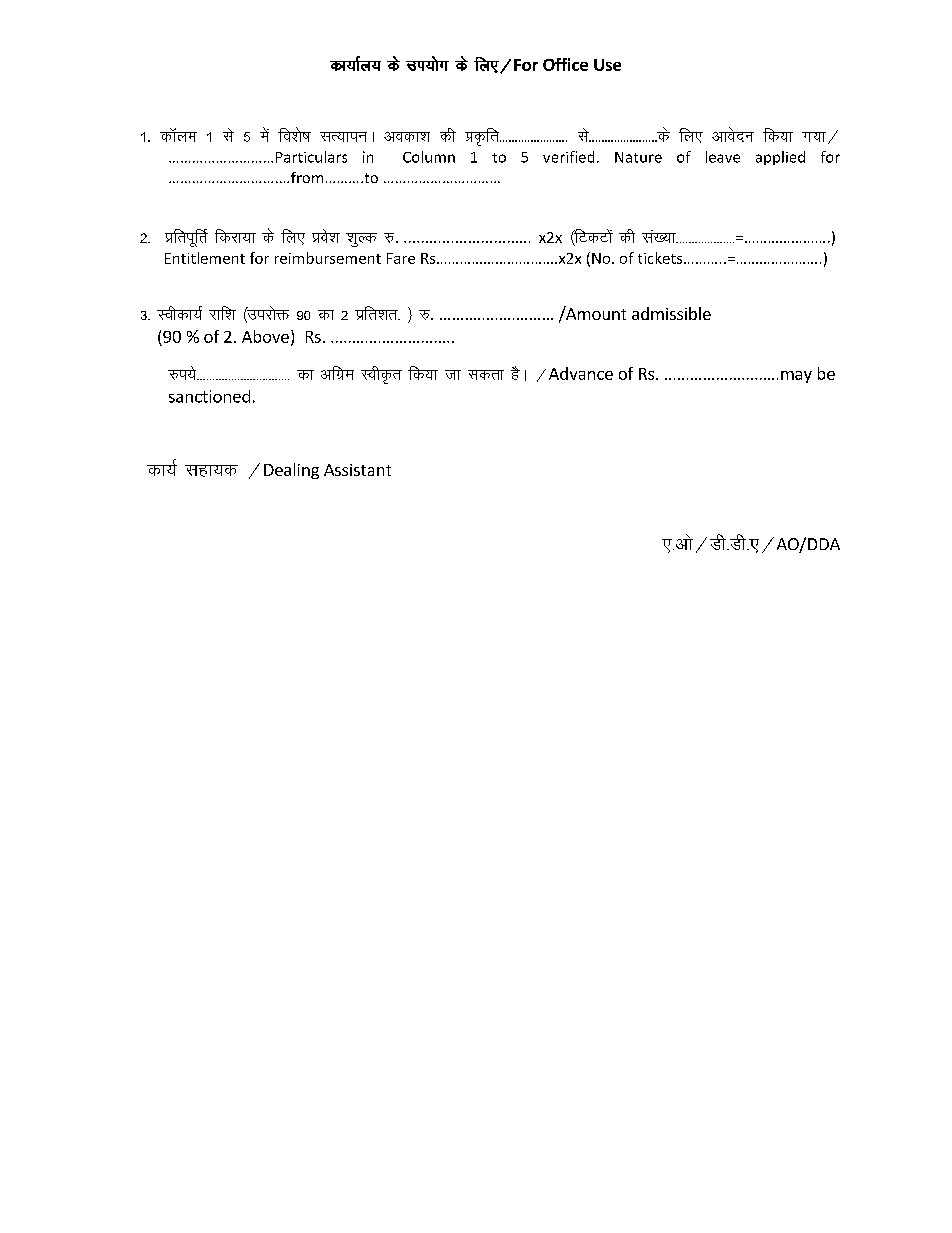 This screenshot has height=1233, width=952. Describe the element at coordinates (311, 157) in the screenshot. I see `Particulars` at that location.
